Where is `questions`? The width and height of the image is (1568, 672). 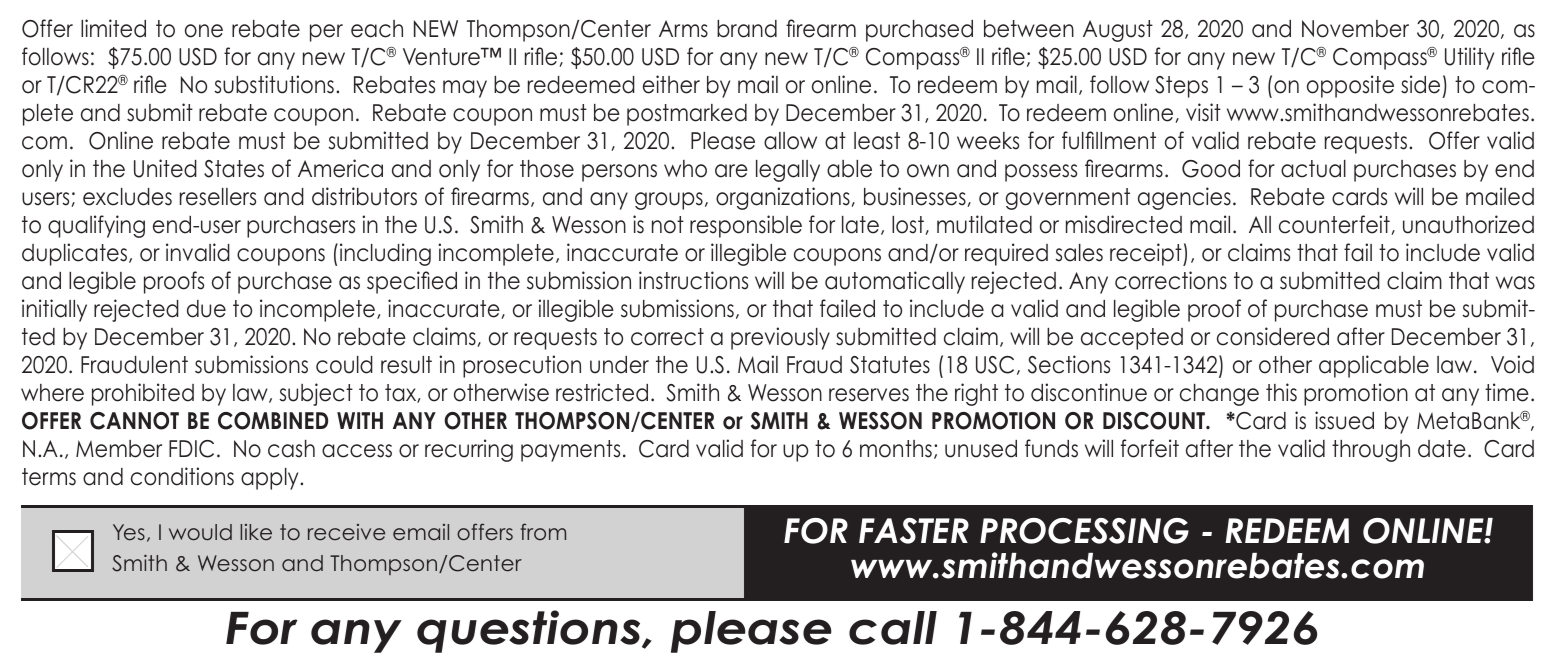
questions is located at coordinates (530, 631).
